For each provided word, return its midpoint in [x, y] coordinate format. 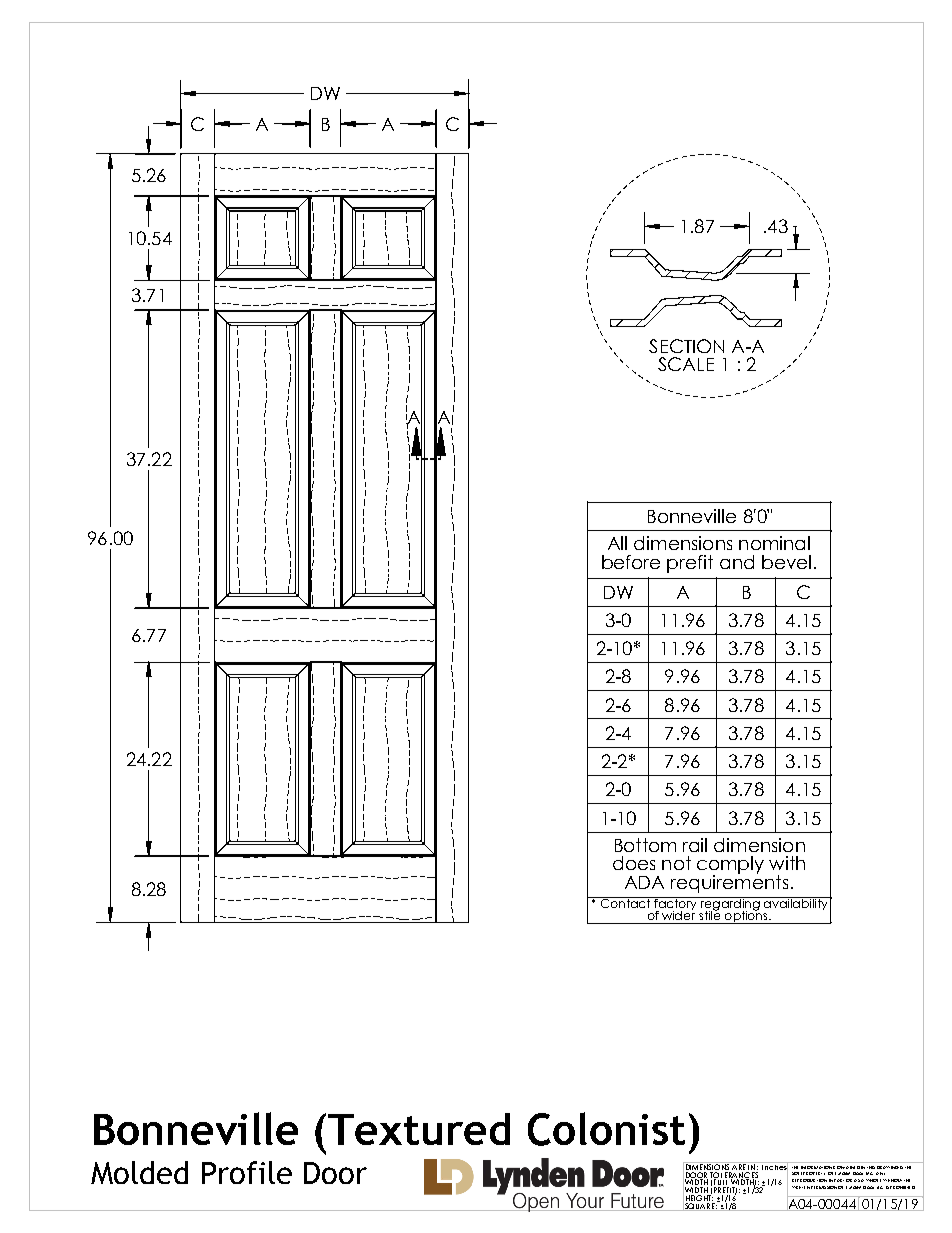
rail [695, 845]
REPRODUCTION [809, 1180]
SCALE [686, 364]
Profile [247, 1172]
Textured [419, 1129]
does [634, 863]
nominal [774, 543]
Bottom [645, 845]
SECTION [686, 346]
